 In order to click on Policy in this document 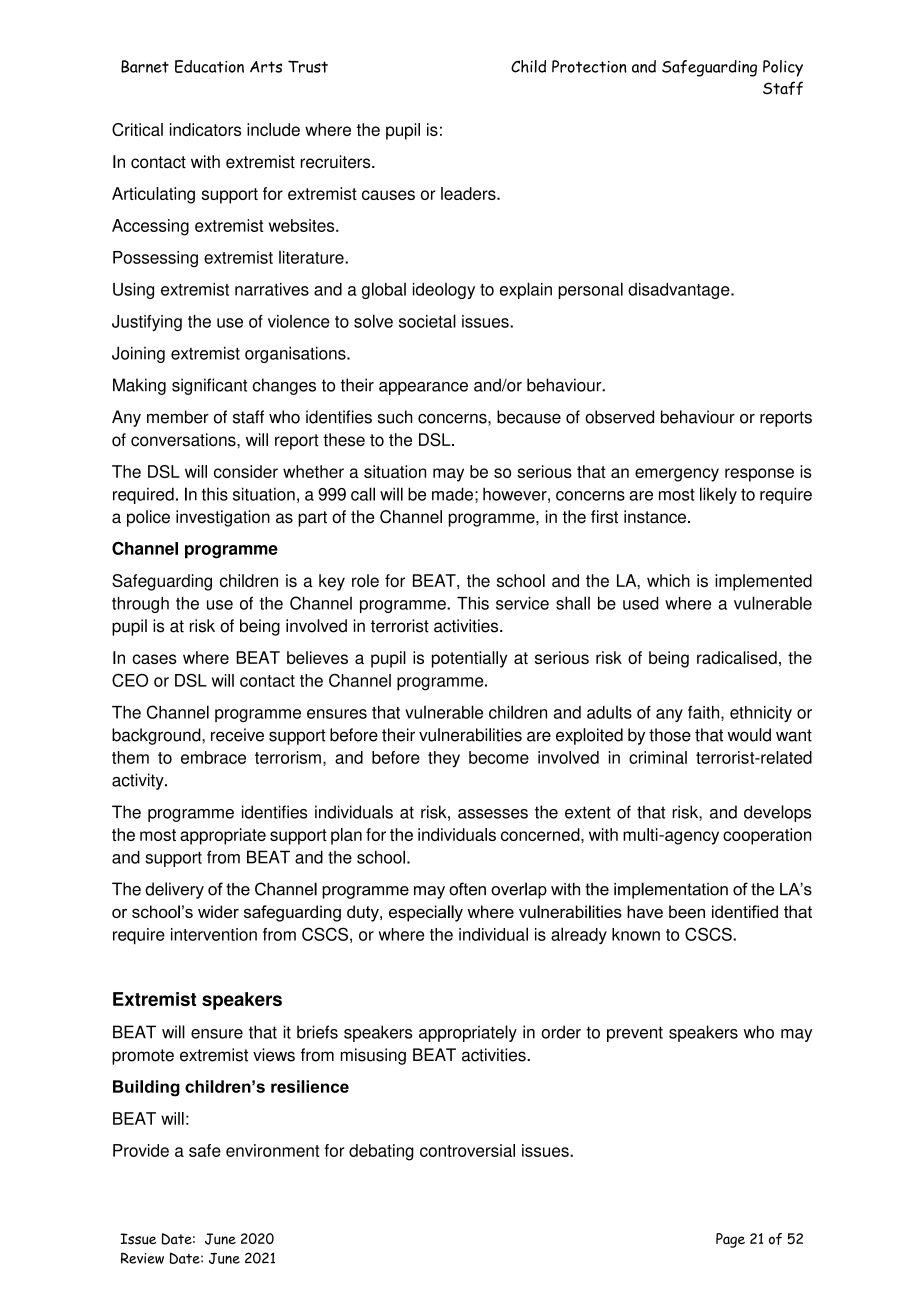, I will do `click(783, 68)`.
